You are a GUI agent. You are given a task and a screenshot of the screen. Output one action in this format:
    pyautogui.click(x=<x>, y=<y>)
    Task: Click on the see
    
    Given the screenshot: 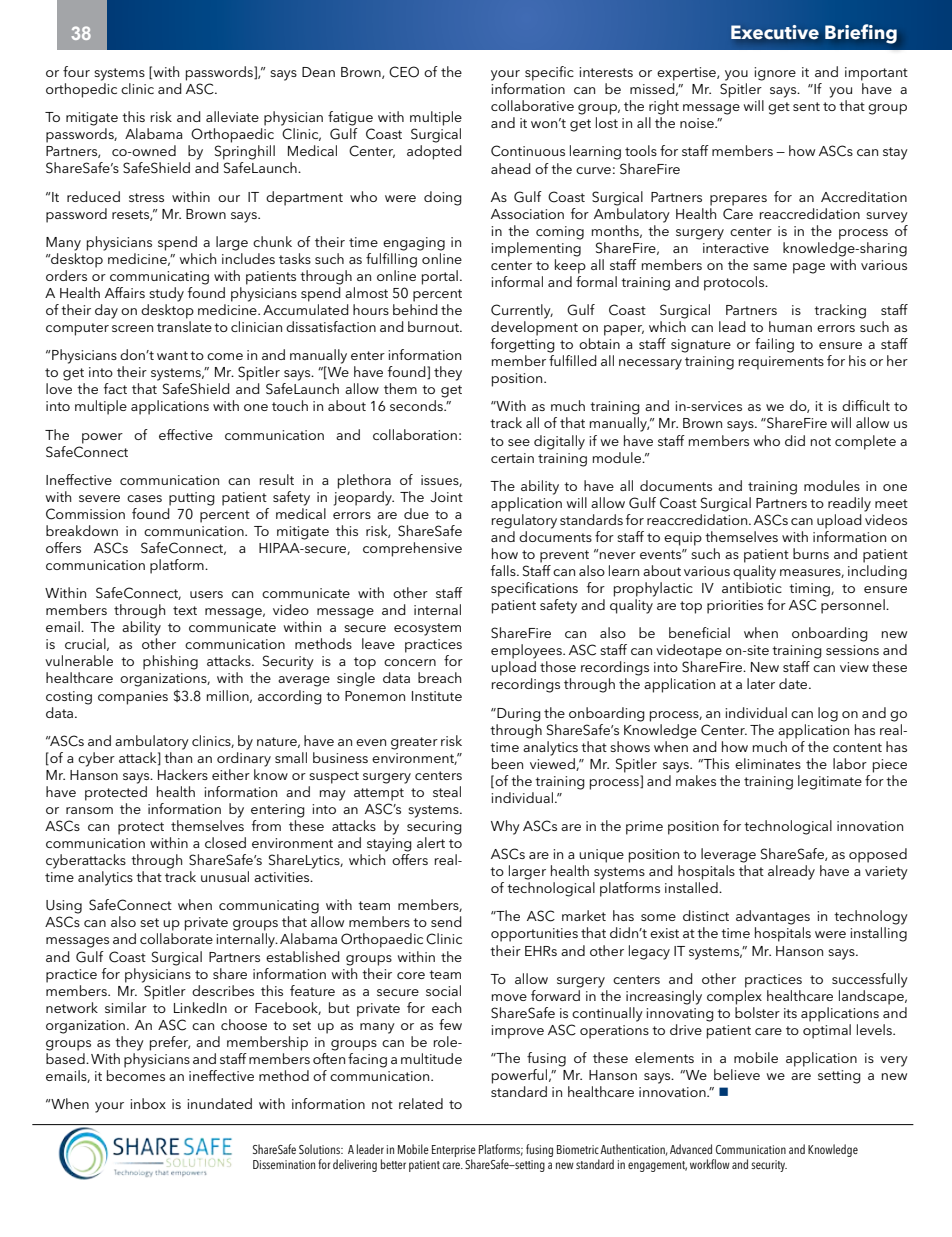 What is the action you would take?
    pyautogui.click(x=519, y=442)
